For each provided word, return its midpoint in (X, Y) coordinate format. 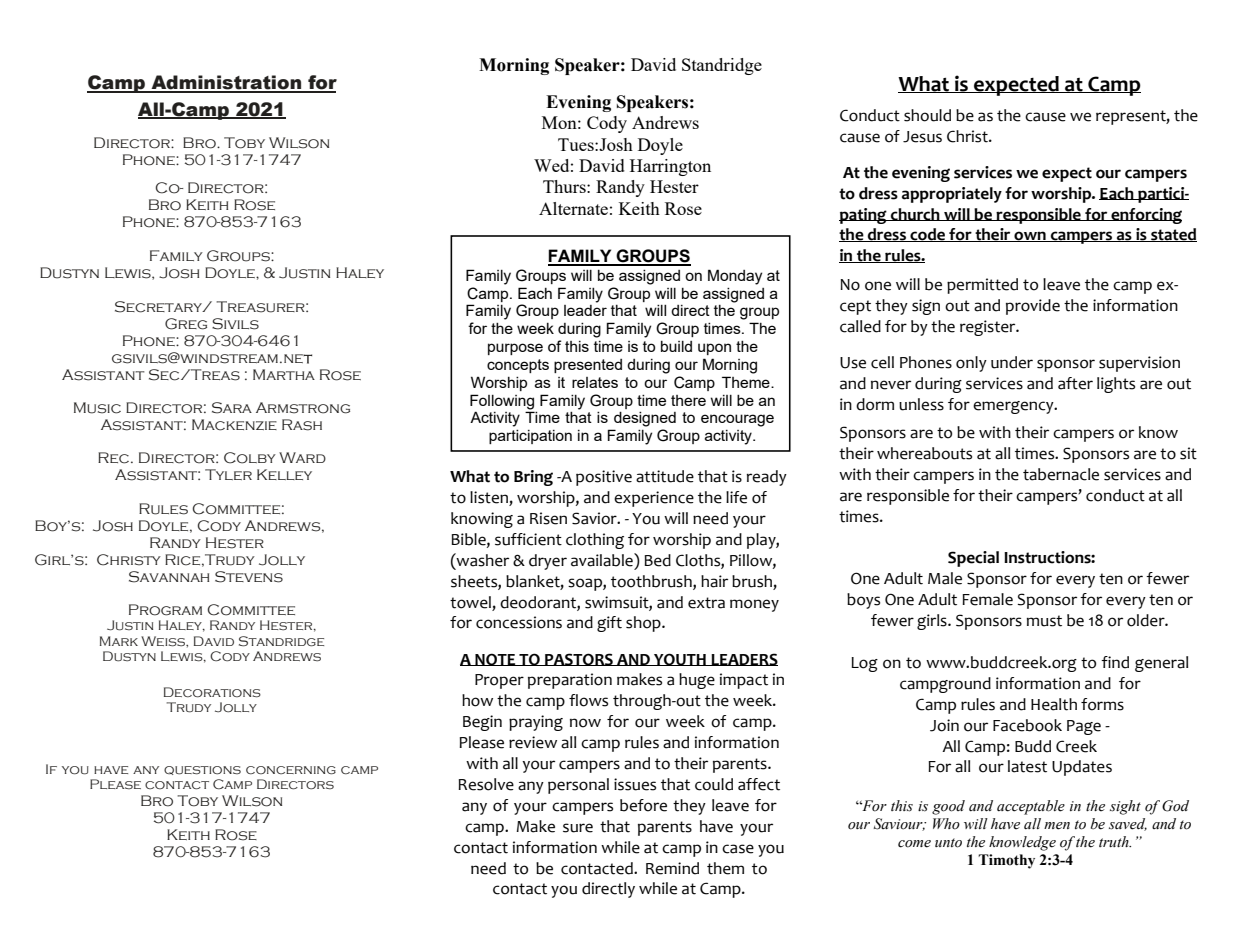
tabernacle (1061, 474)
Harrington (670, 167)
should (927, 115)
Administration (226, 83)
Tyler (228, 474)
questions (202, 770)
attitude (665, 476)
